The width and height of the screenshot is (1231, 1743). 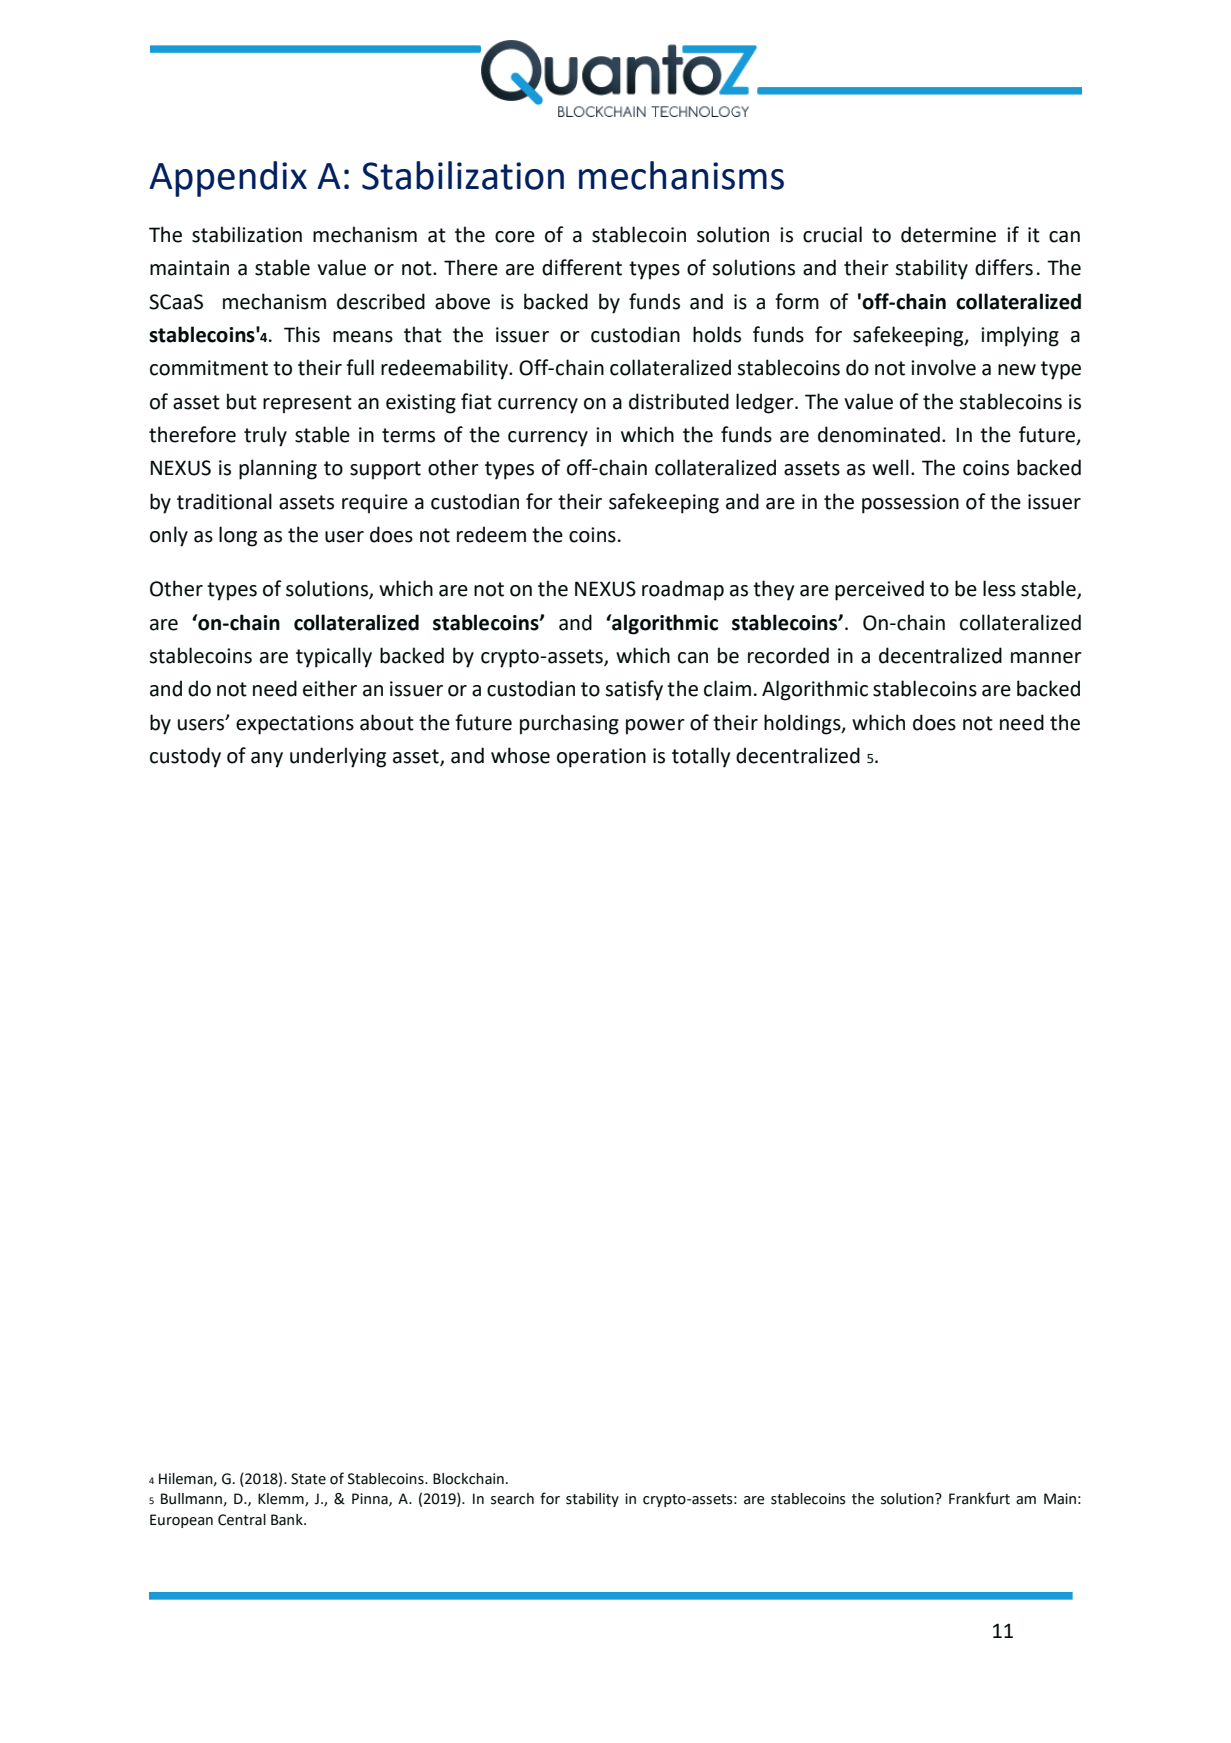 I want to click on any, so click(x=267, y=760).
